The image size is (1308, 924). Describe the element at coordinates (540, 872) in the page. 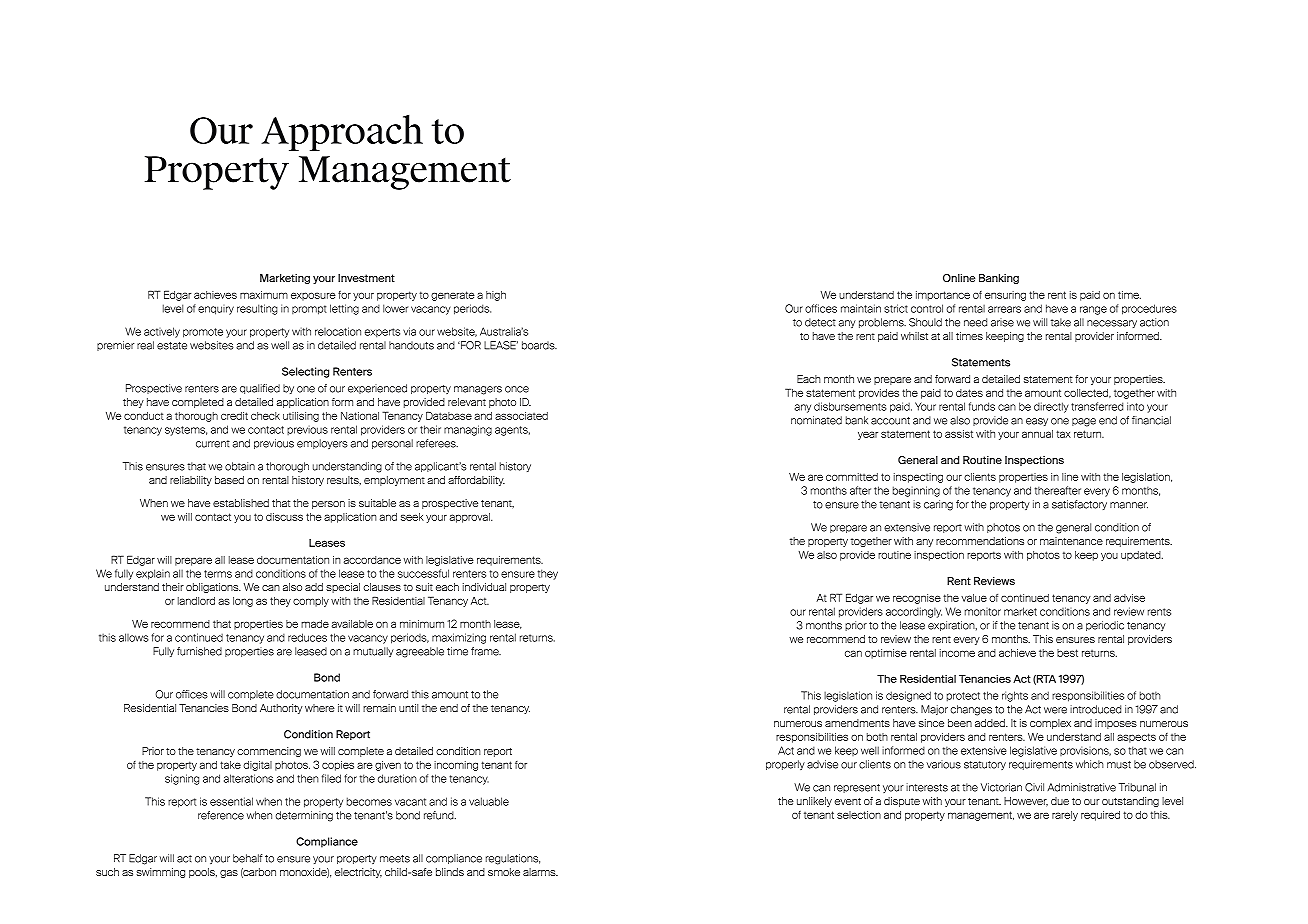

I see `alarms` at that location.
